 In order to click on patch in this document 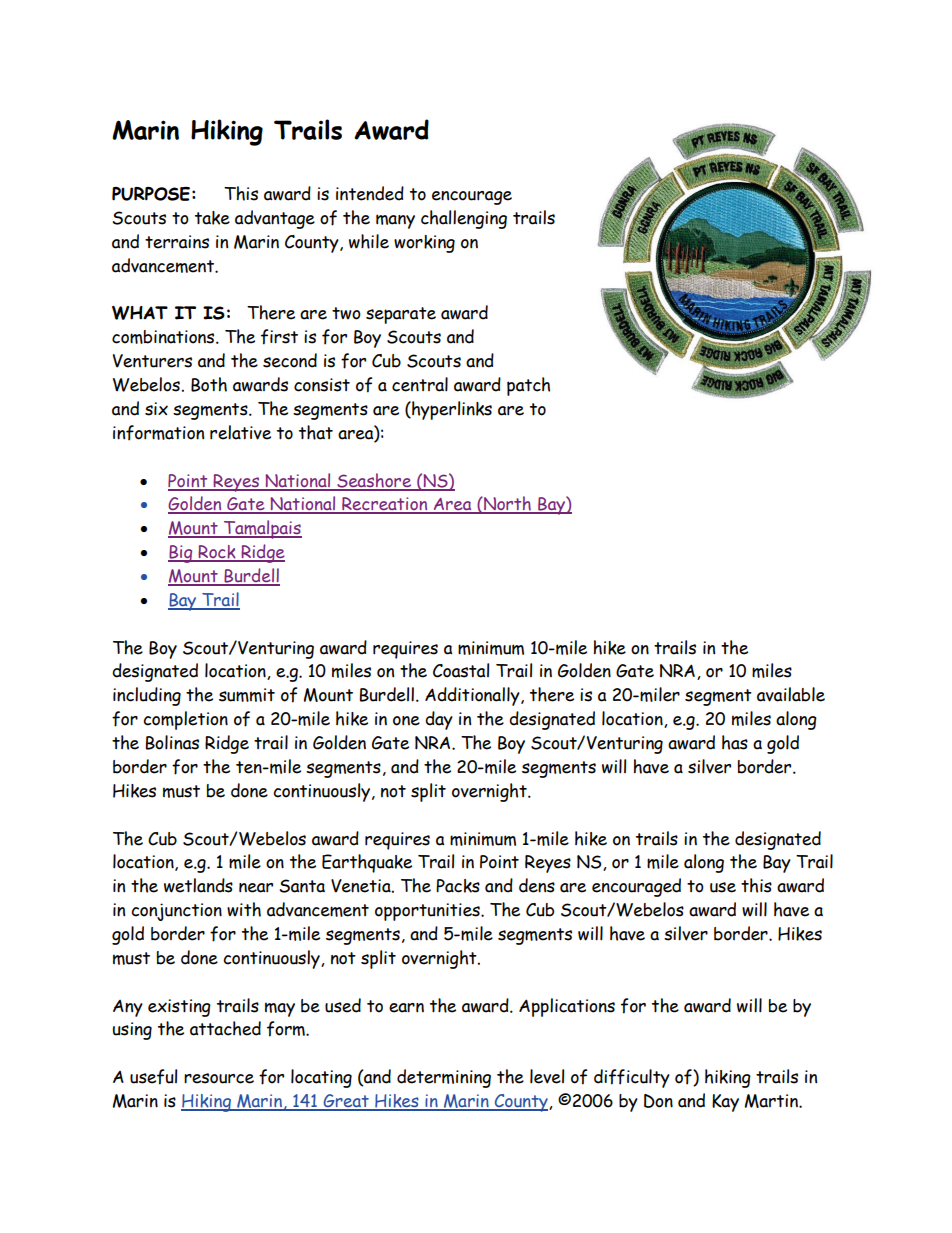, I will do `click(528, 386)`.
